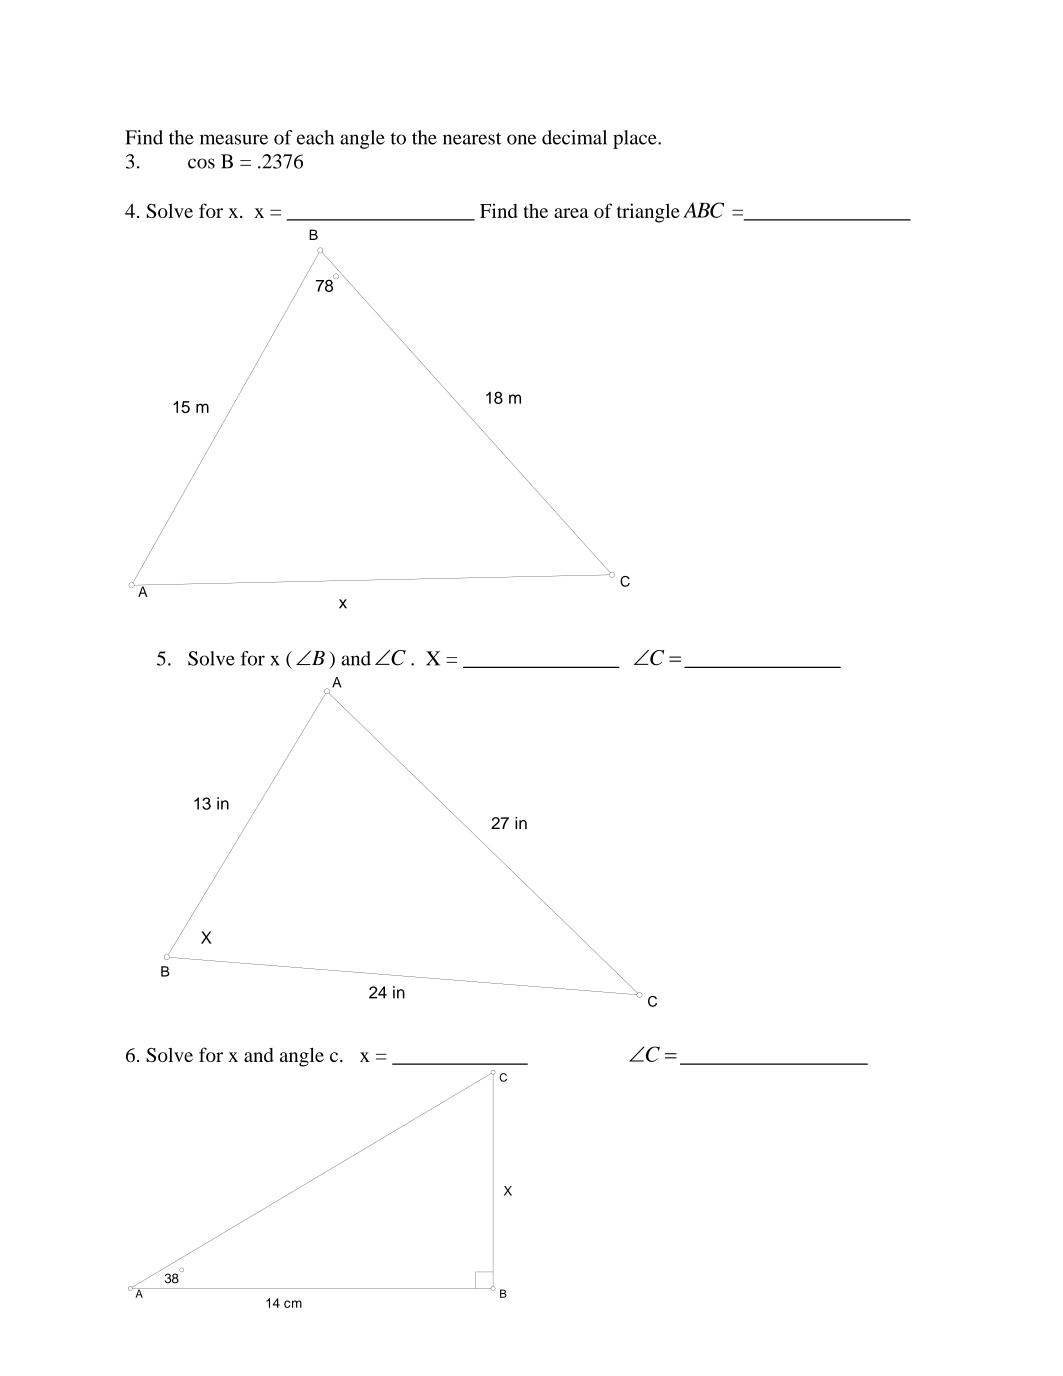 Image resolution: width=1063 pixels, height=1376 pixels. I want to click on one, so click(521, 139).
